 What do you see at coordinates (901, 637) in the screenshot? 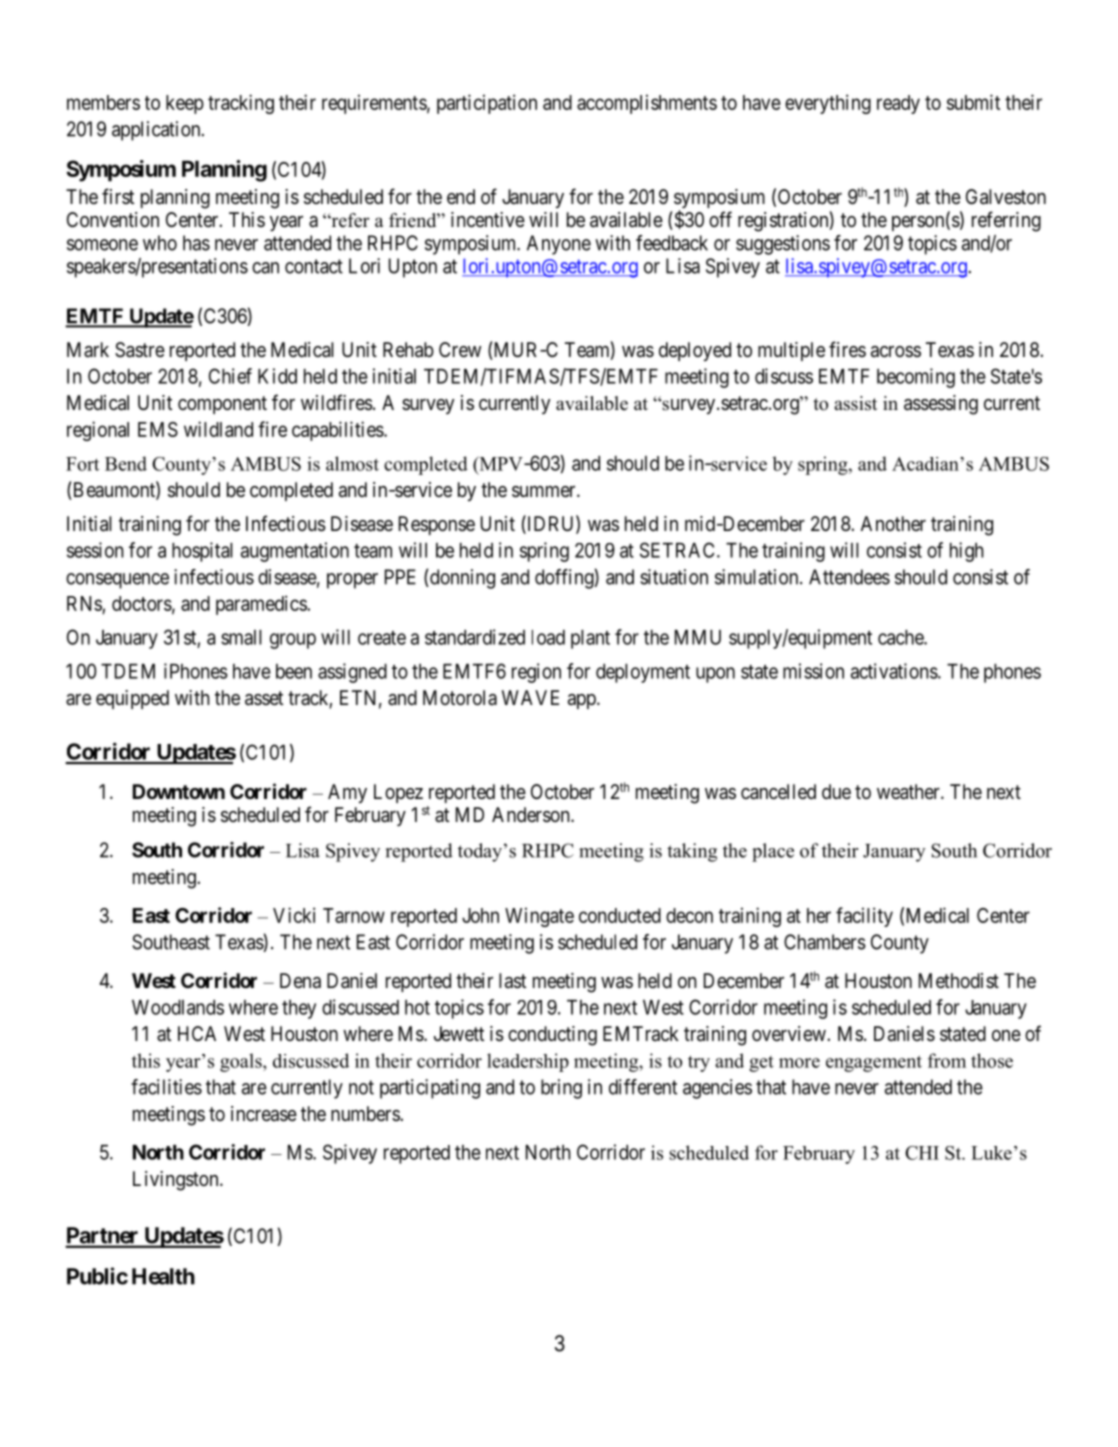
I see `cache` at bounding box center [901, 637].
